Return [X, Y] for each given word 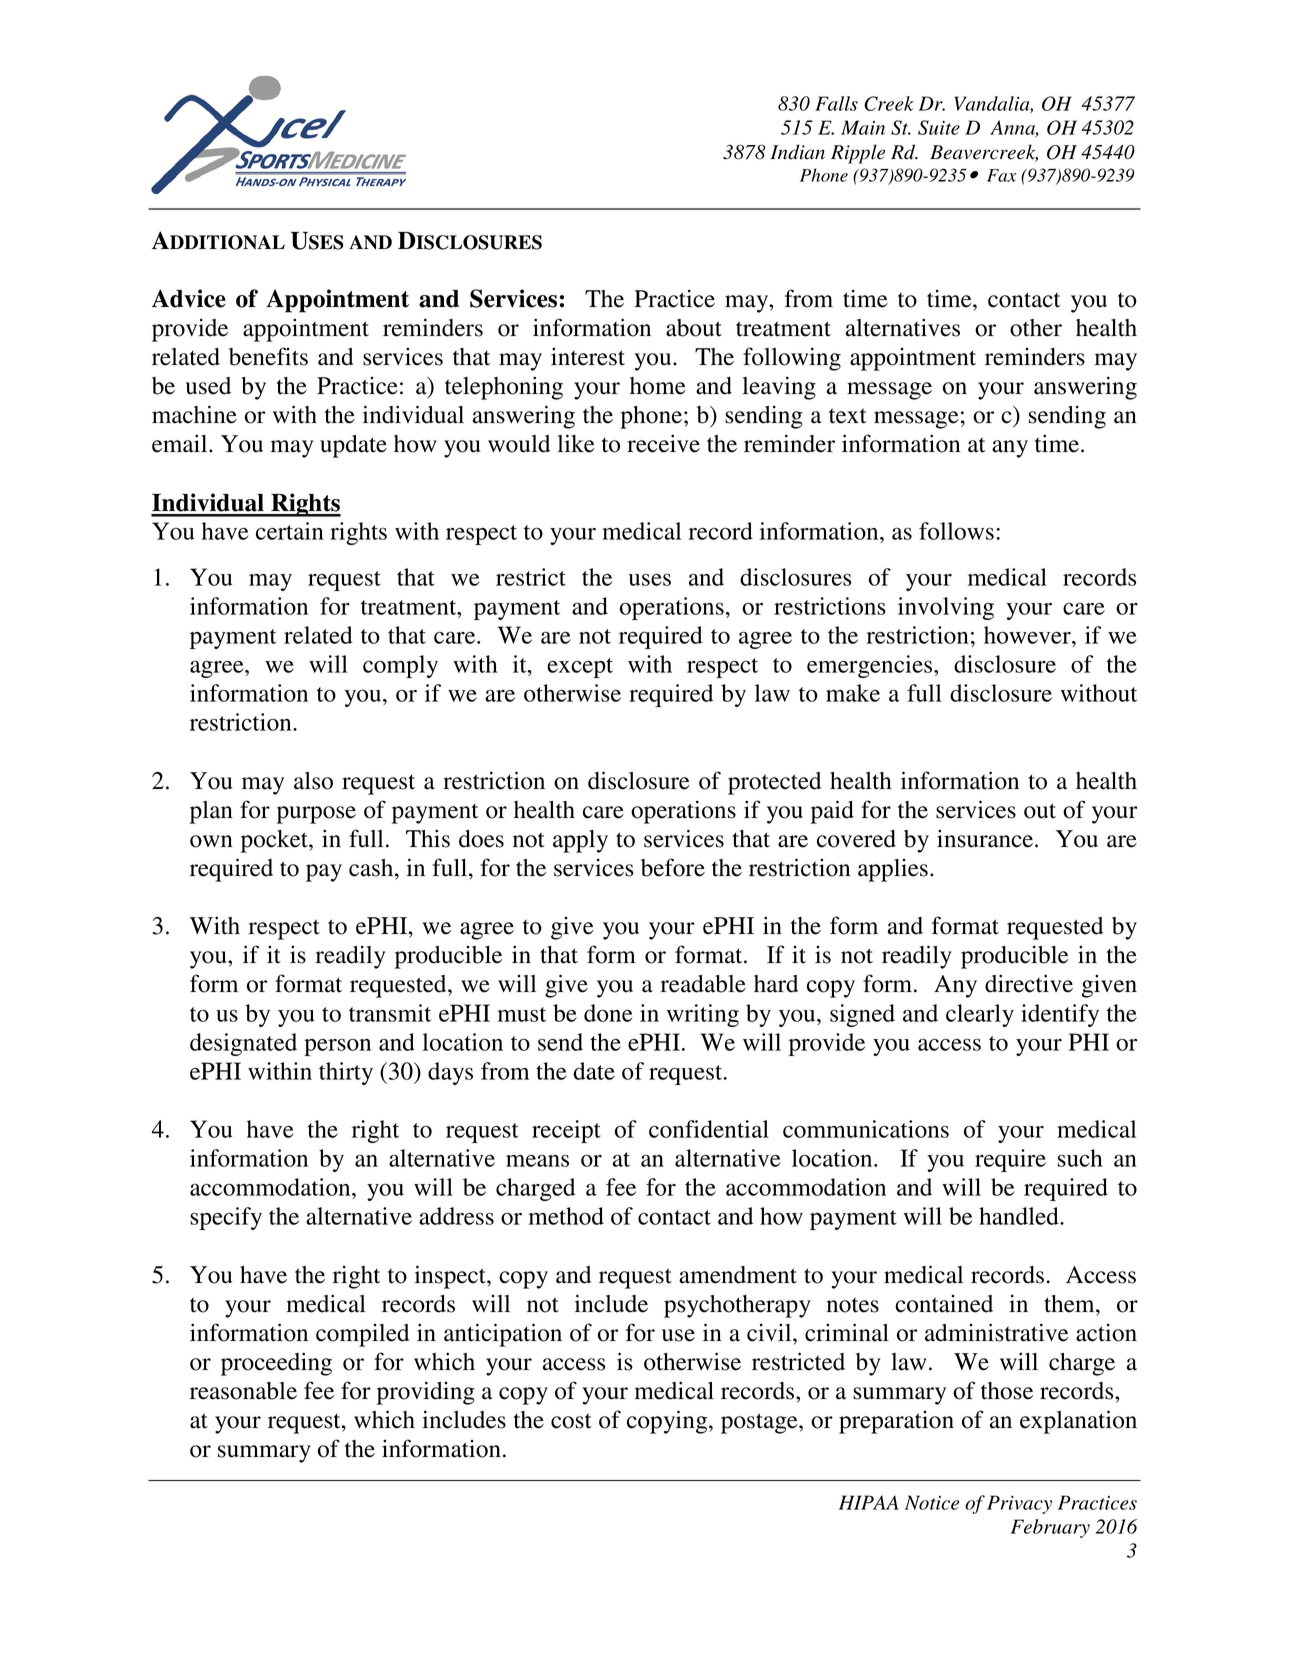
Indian [797, 152]
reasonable [243, 1391]
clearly [980, 1015]
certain [290, 531]
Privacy [1019, 1504]
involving [946, 608]
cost [571, 1421]
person [337, 1047]
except [580, 668]
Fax [1001, 175]
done [608, 1013]
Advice [189, 298]
